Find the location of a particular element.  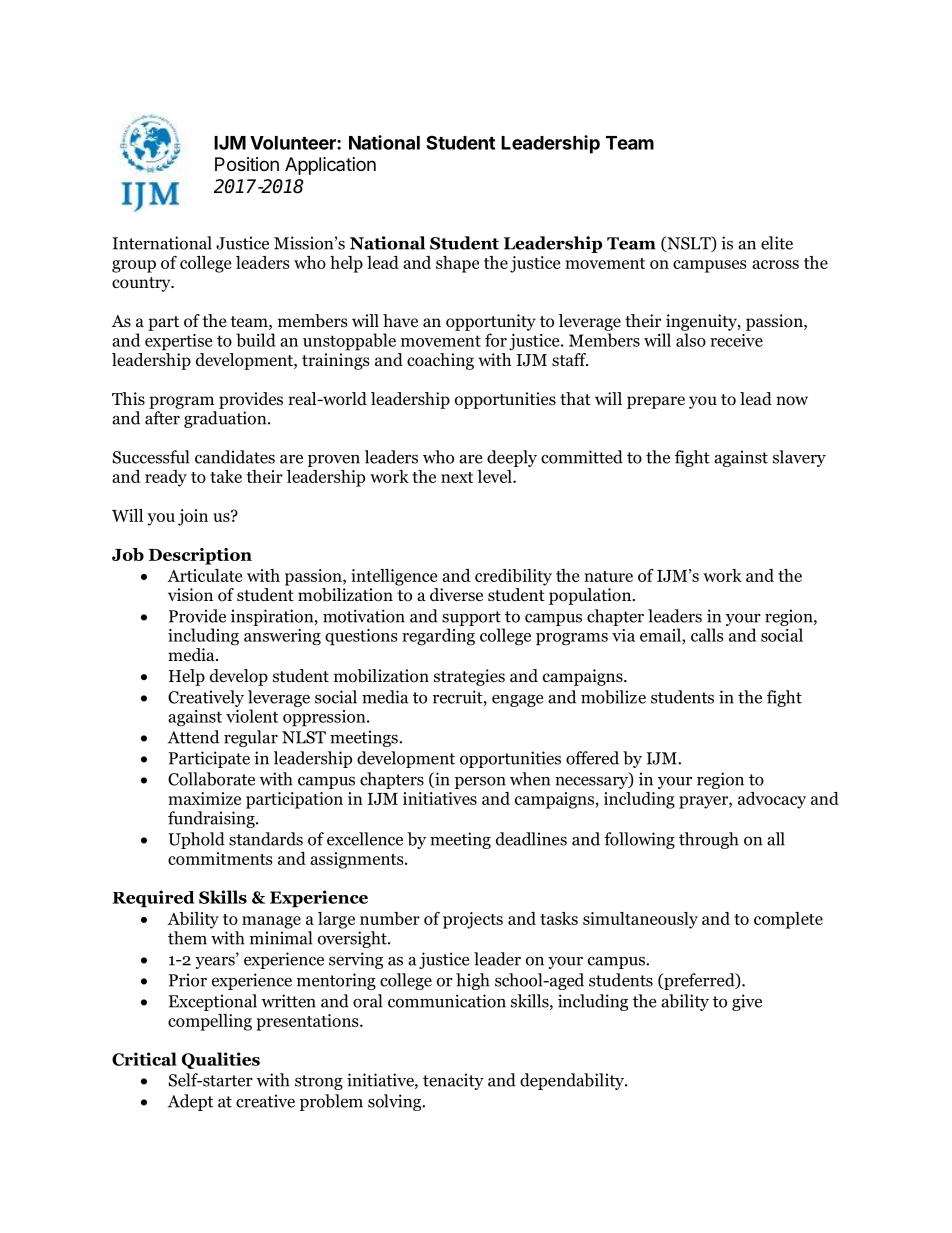

Position is located at coordinates (247, 164).
